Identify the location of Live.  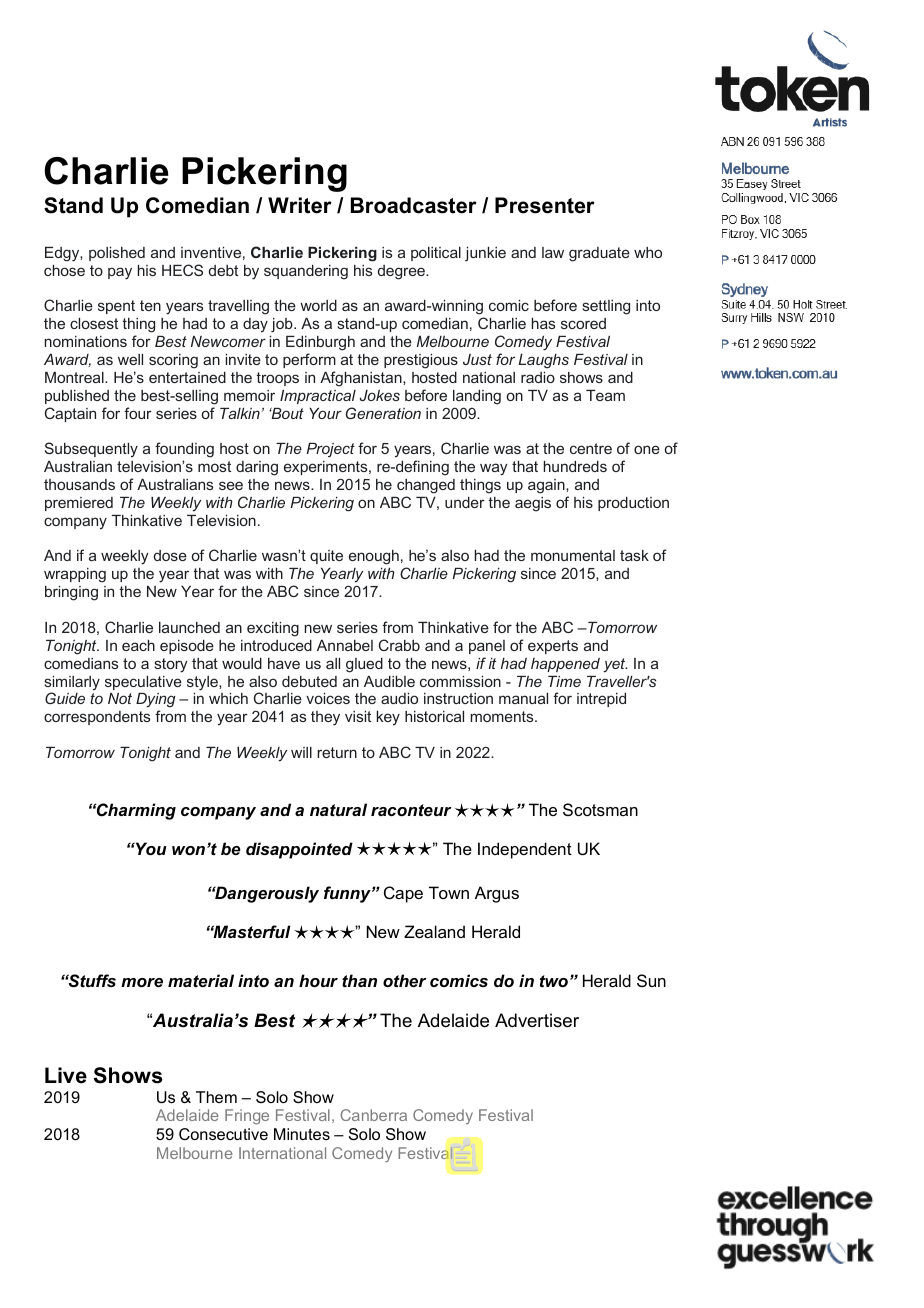
(66, 1075).
